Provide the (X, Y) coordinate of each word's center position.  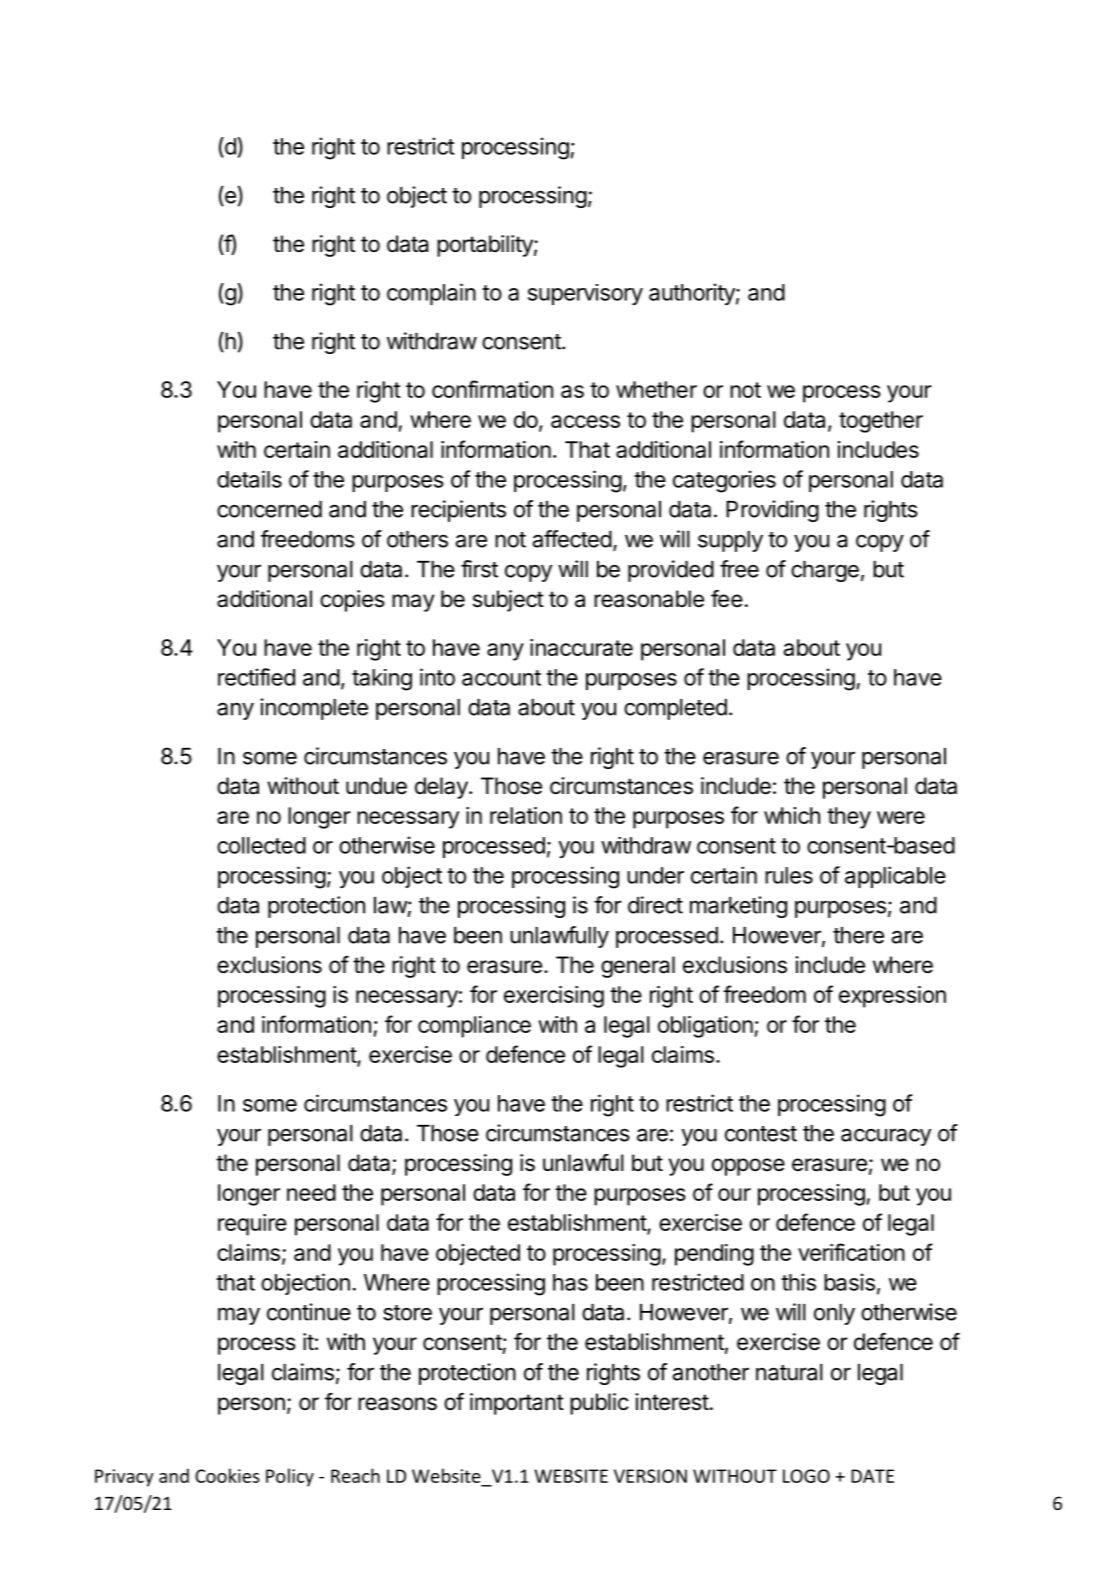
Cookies (227, 1475)
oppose (748, 1167)
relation (526, 815)
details (249, 479)
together (881, 422)
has (570, 1282)
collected (261, 845)
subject (508, 601)
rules (789, 875)
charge (825, 571)
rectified (256, 677)
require (252, 1225)
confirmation (492, 389)
